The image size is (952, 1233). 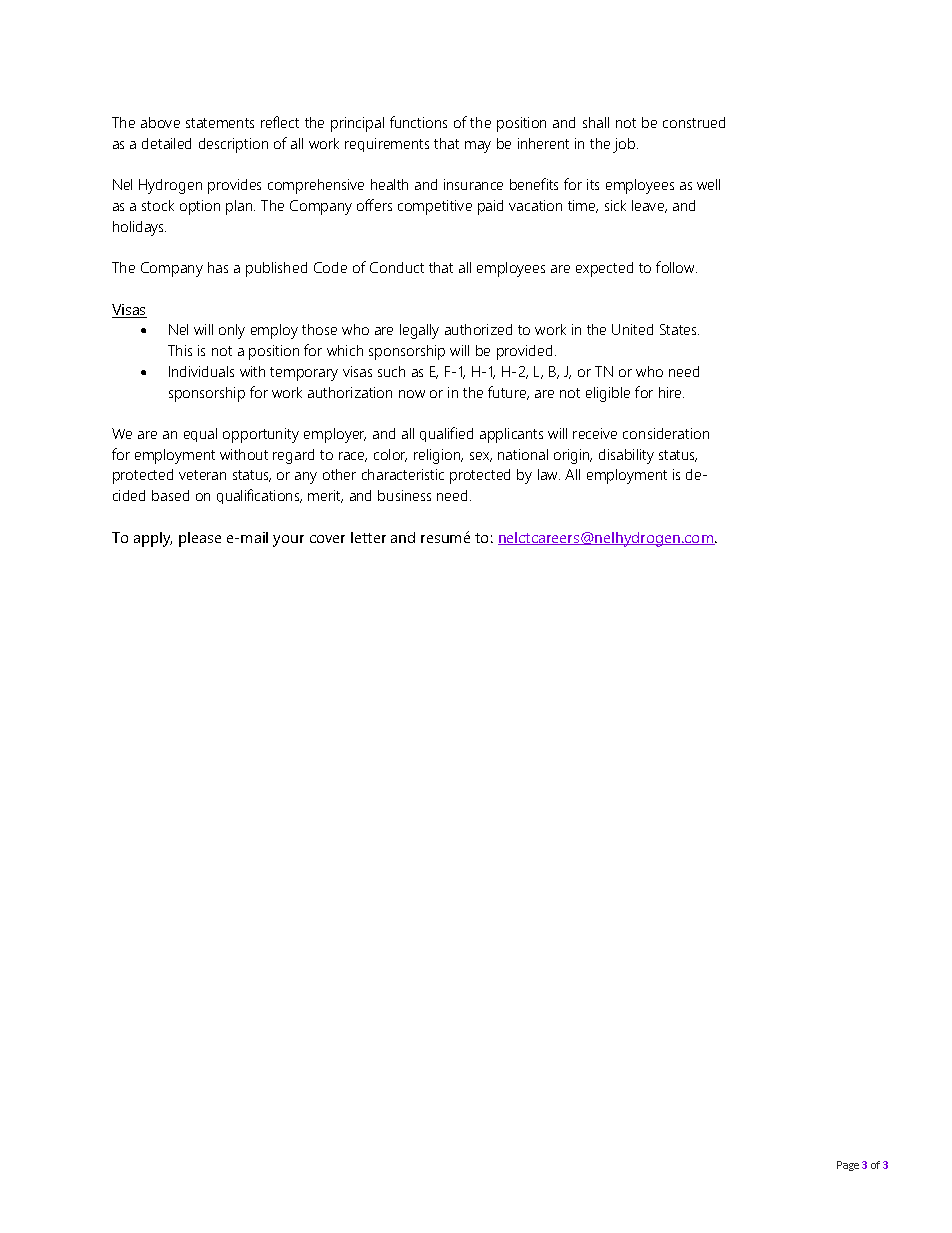 I want to click on well, so click(x=708, y=184).
